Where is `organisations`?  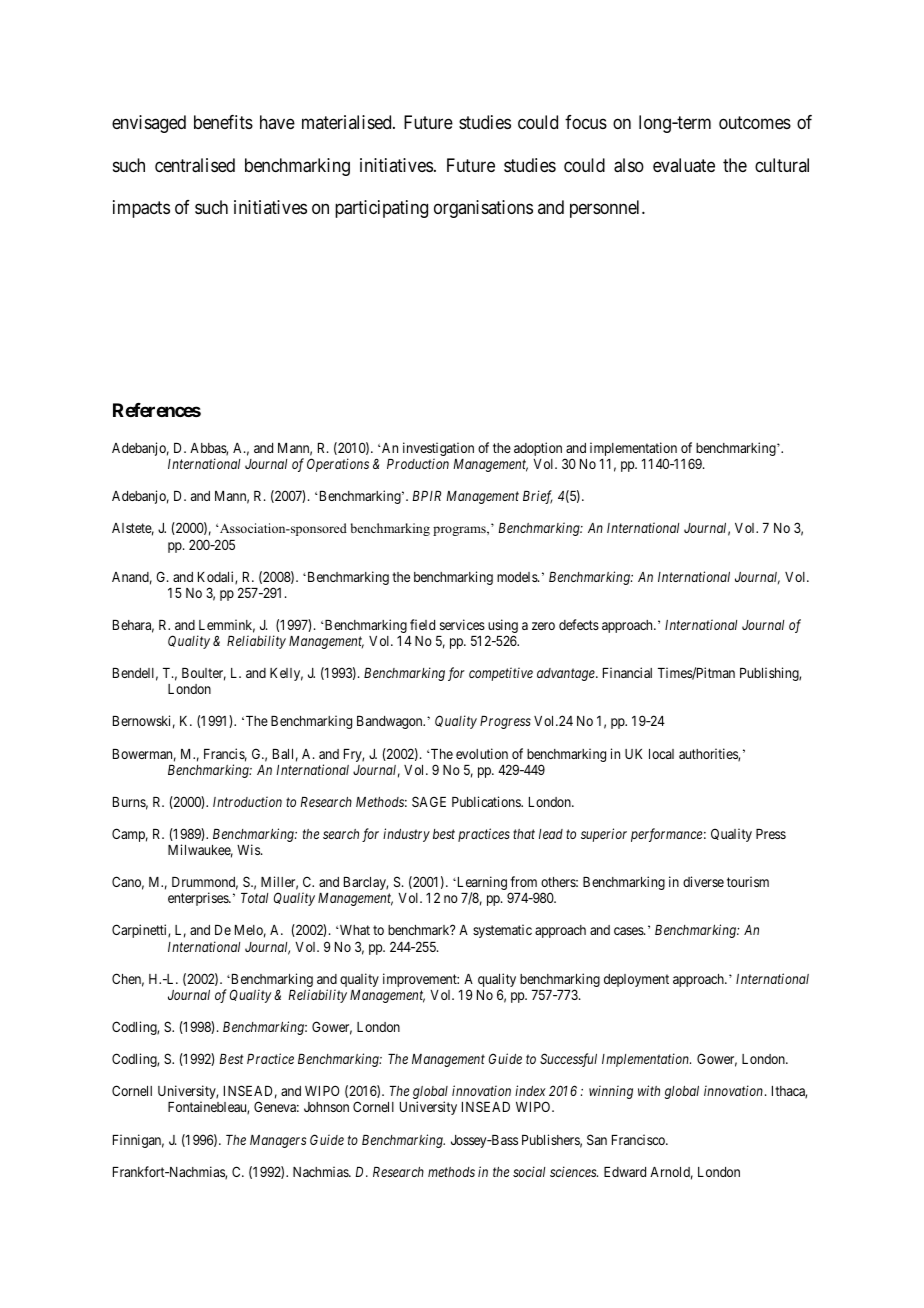 organisations is located at coordinates (483, 209).
